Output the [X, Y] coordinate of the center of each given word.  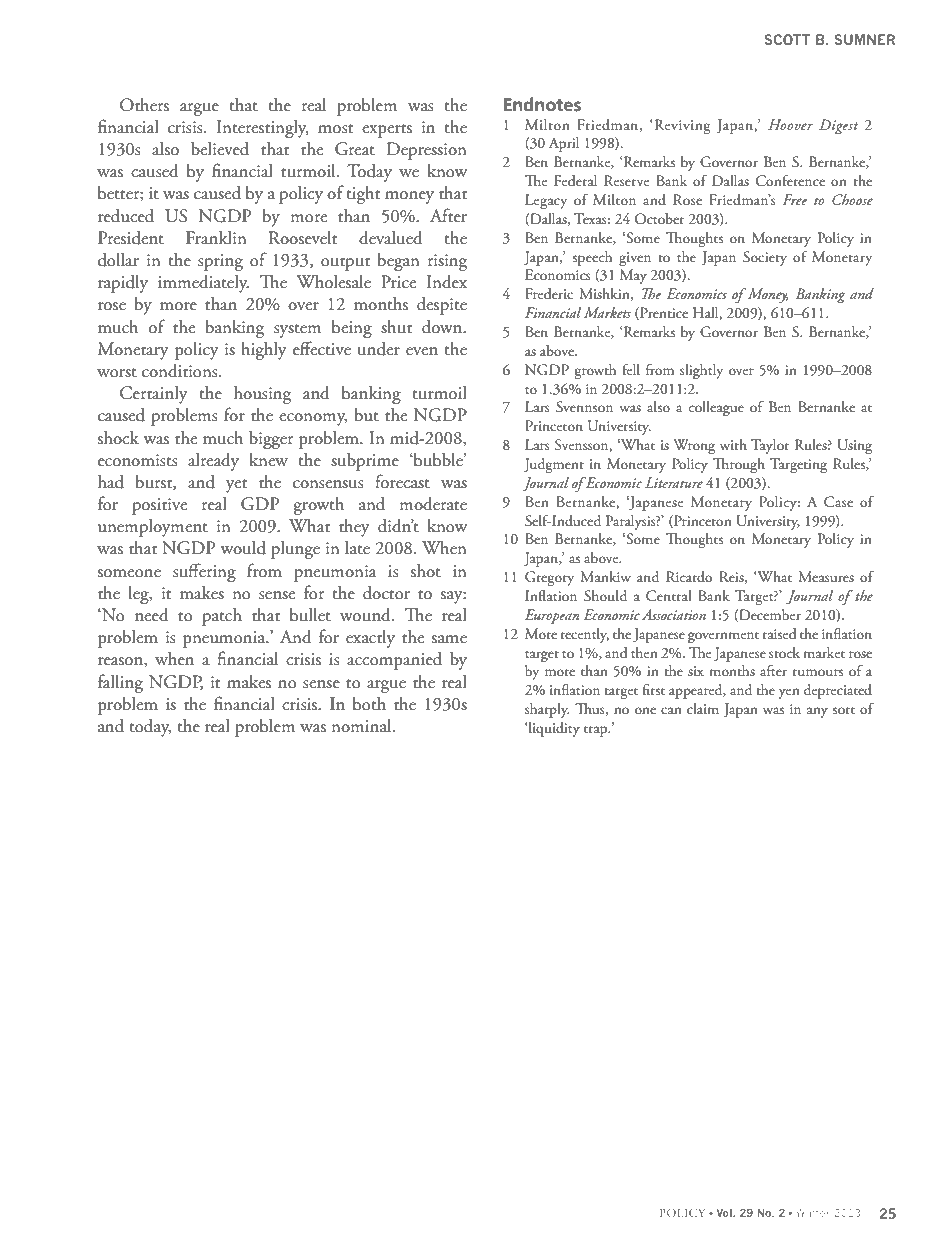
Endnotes [542, 104]
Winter [813, 1213]
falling [120, 683]
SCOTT [787, 39]
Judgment [554, 465]
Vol [725, 1212]
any [817, 712]
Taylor [770, 446]
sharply [547, 710]
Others [144, 105]
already [213, 461]
